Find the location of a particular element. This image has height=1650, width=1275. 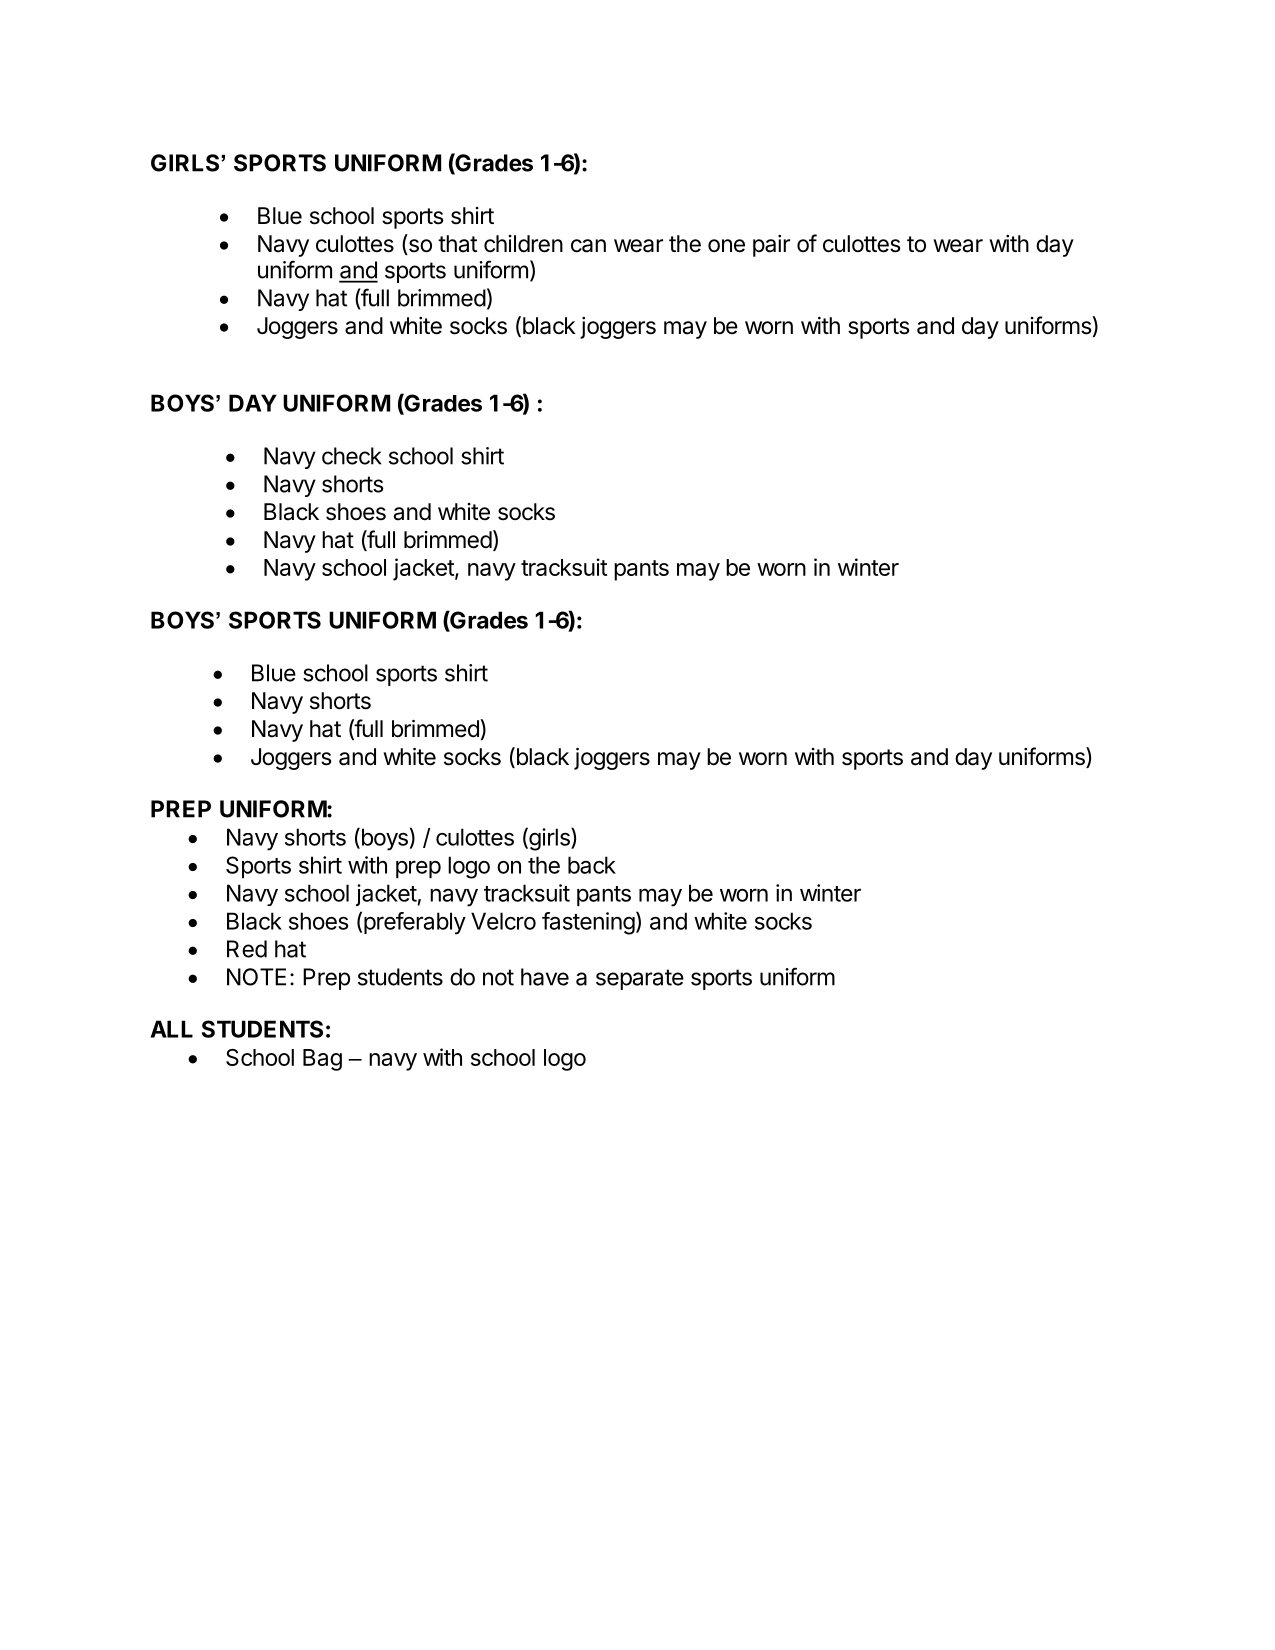

ALL is located at coordinates (172, 1029).
